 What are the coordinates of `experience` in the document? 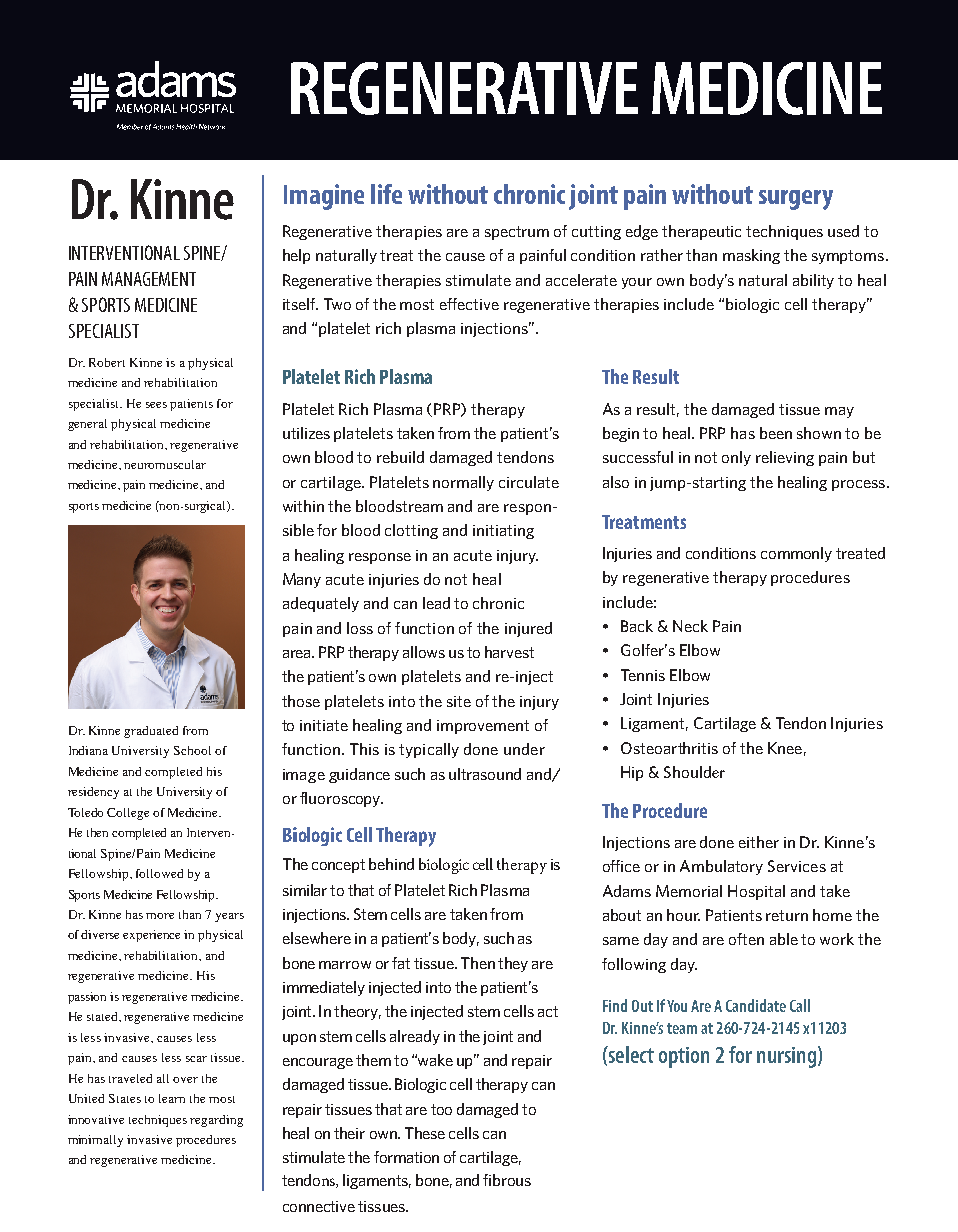 It's located at (151, 936).
